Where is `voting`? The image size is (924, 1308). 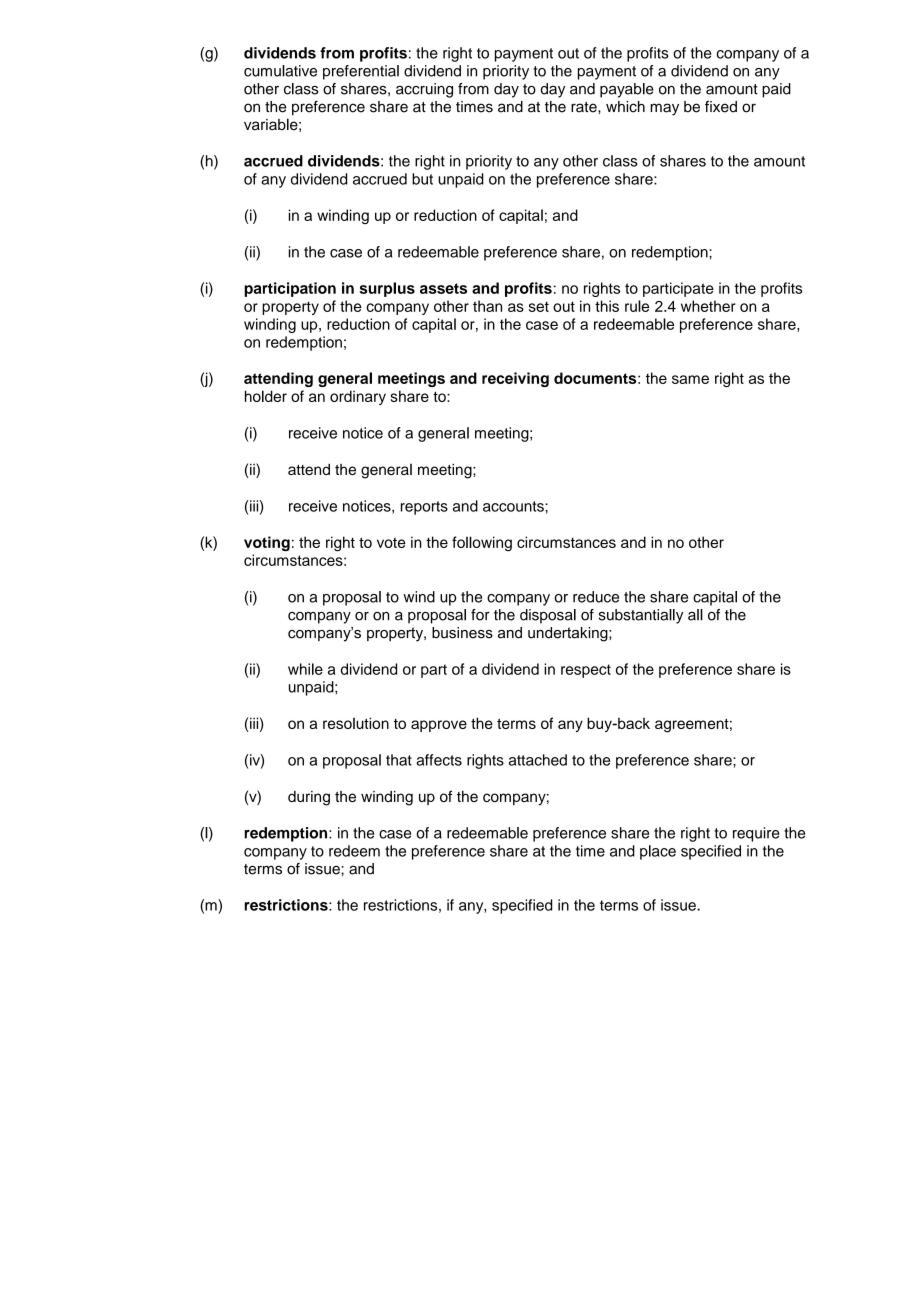 voting is located at coordinates (267, 543).
